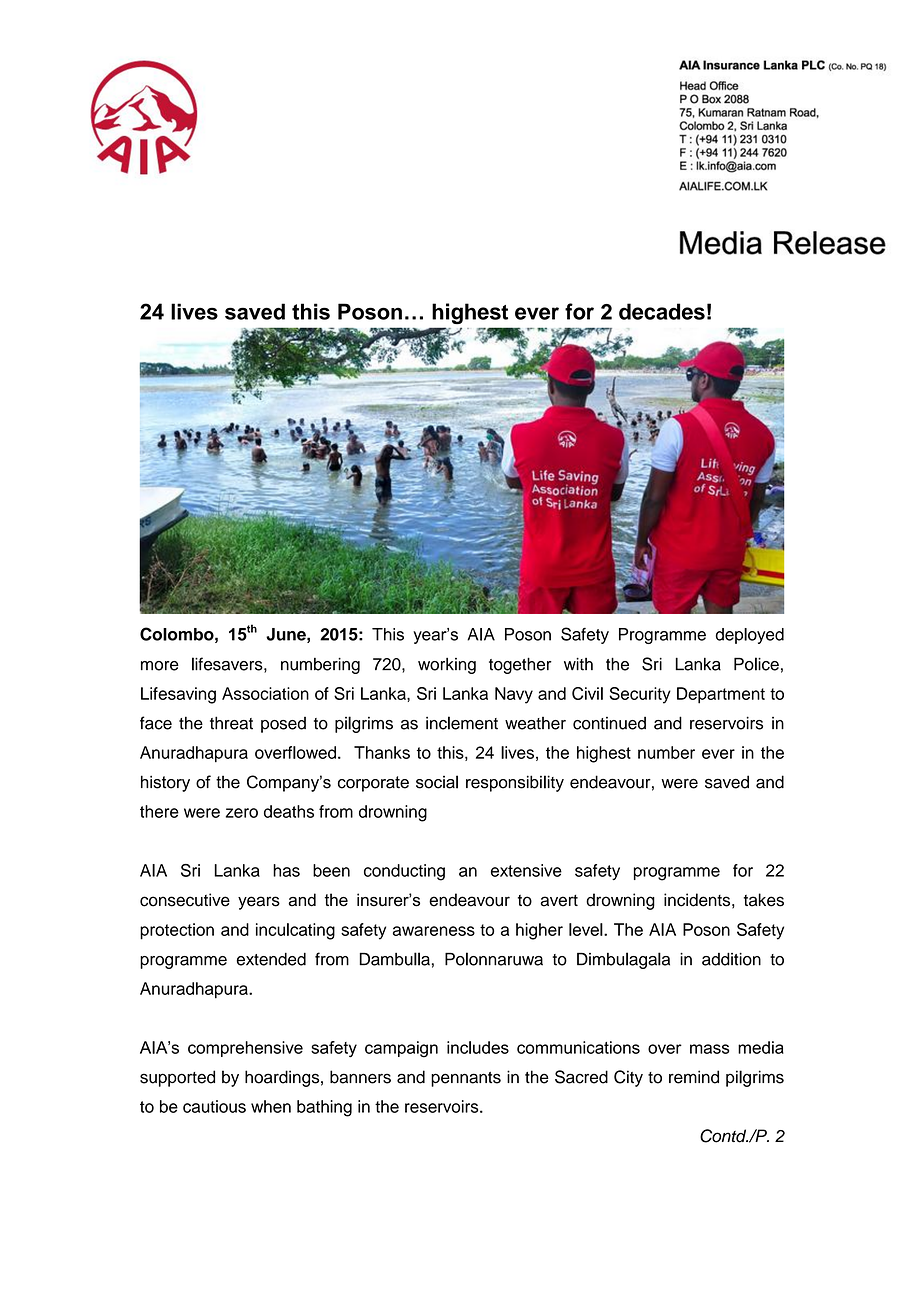 The image size is (924, 1309). What do you see at coordinates (404, 872) in the document?
I see `conducting` at bounding box center [404, 872].
